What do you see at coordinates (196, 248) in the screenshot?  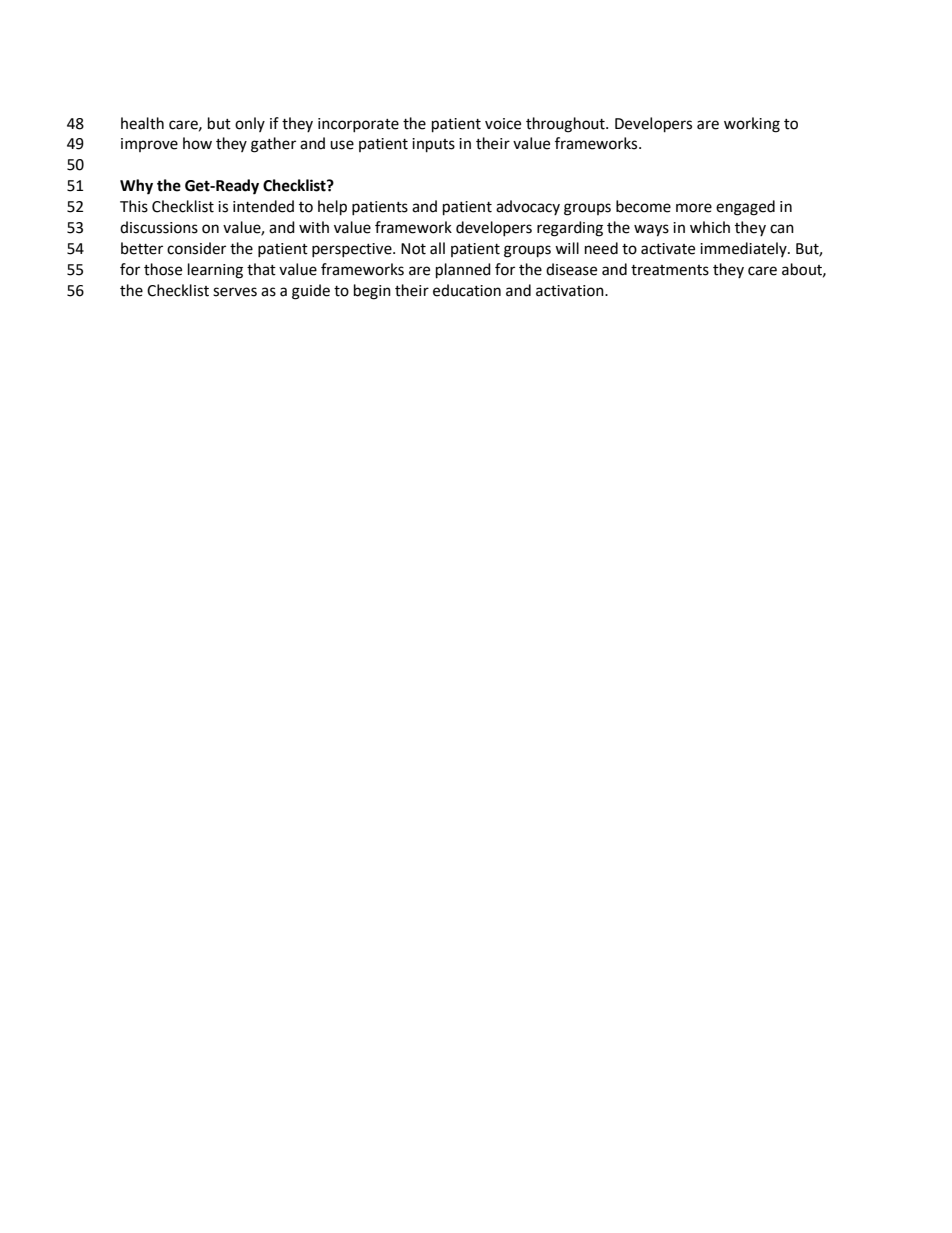 I see `consider` at bounding box center [196, 248].
